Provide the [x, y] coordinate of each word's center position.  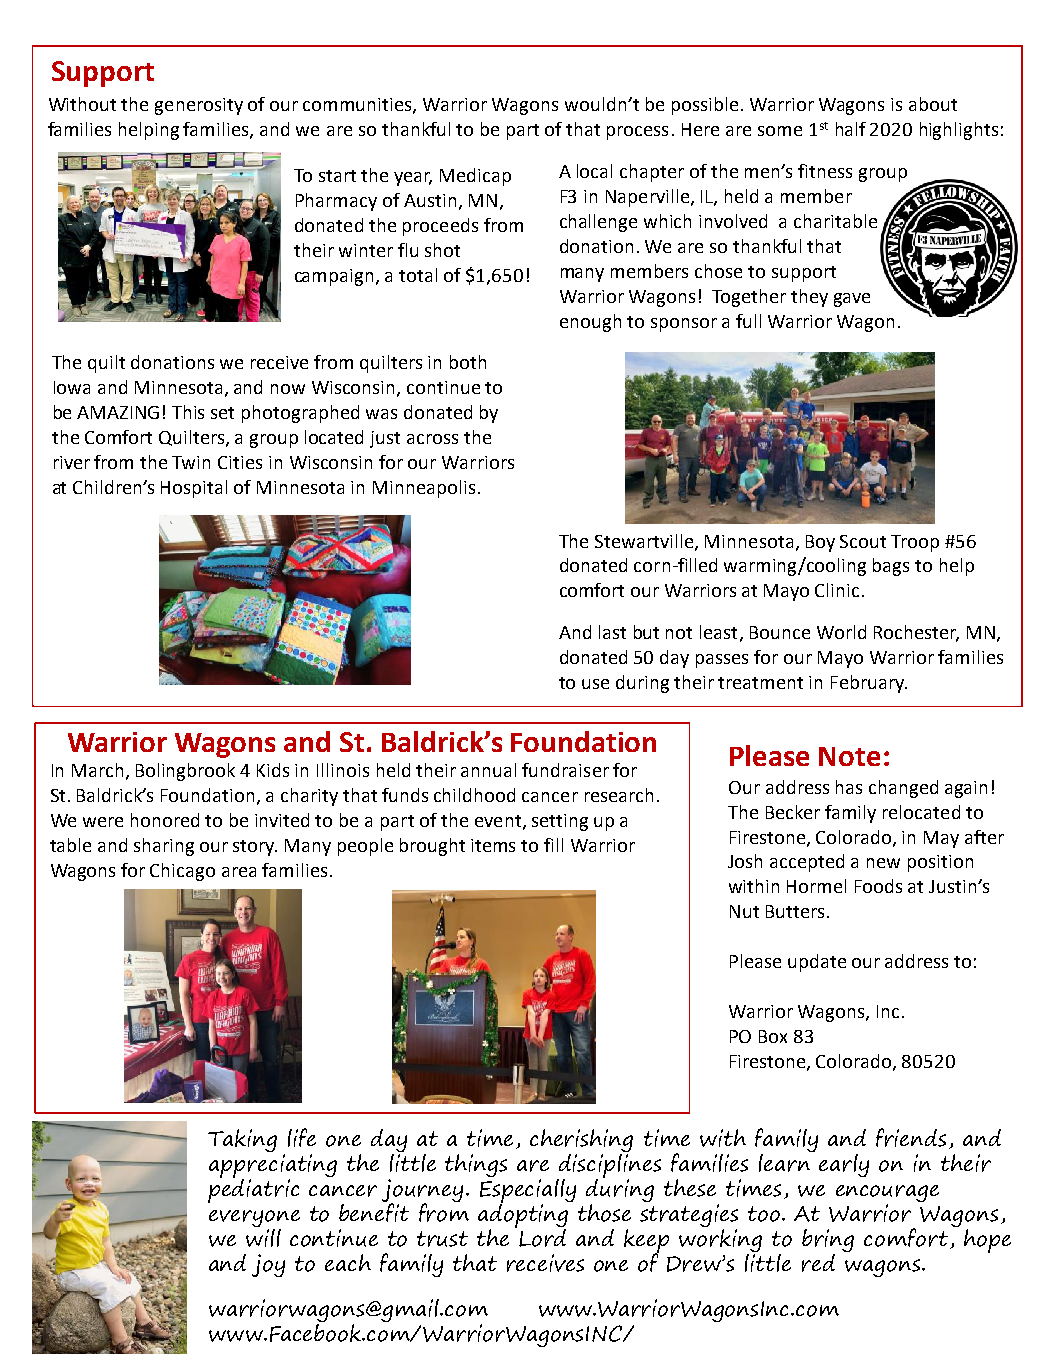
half [851, 129]
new [883, 863]
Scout [863, 541]
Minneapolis [424, 489]
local [594, 171]
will [263, 1236]
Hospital [194, 489]
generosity [199, 106]
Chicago [182, 872]
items [493, 845]
